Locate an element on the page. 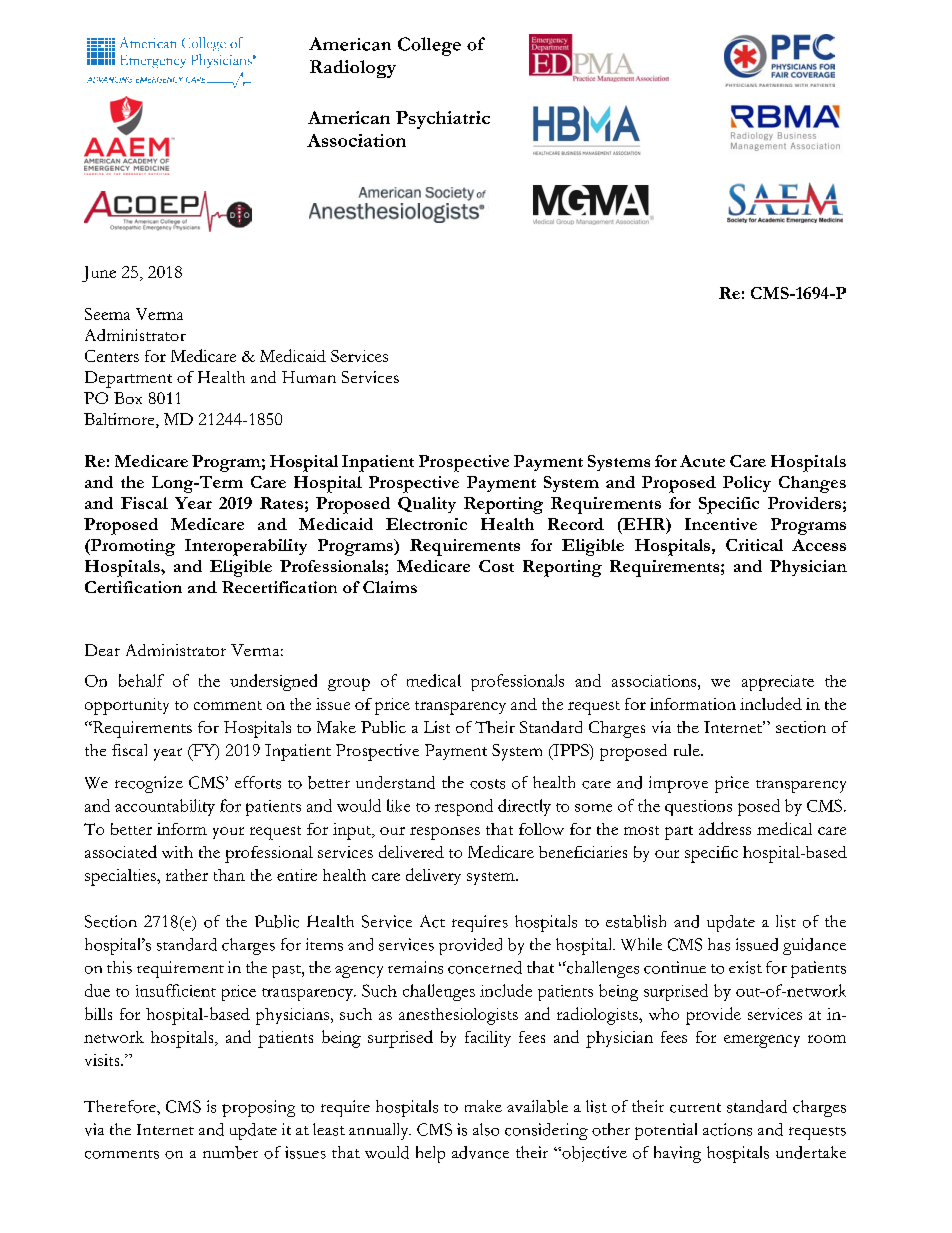 The height and width of the image is (1233, 952). number is located at coordinates (230, 1152).
